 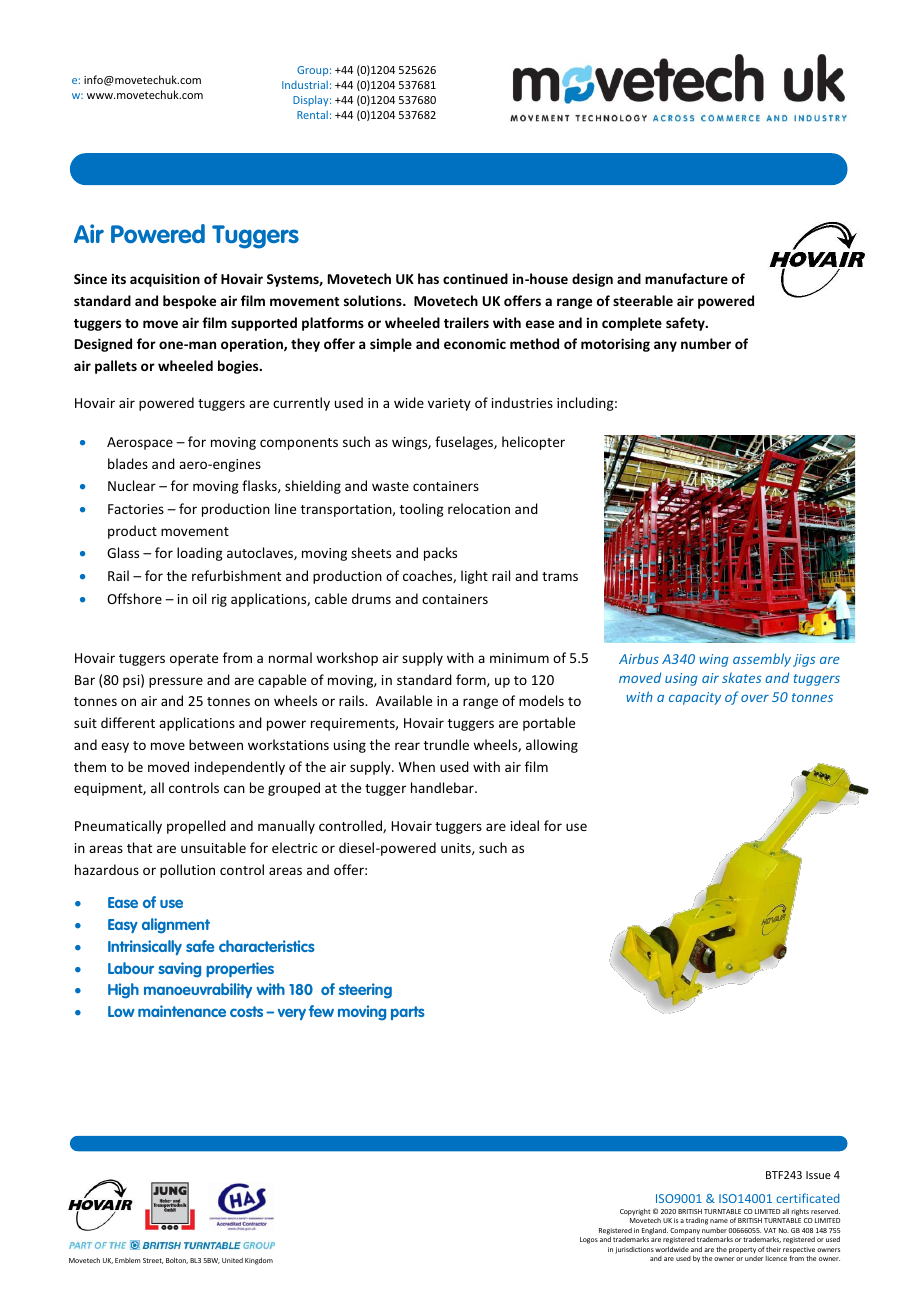 I want to click on manufacture, so click(x=686, y=278).
